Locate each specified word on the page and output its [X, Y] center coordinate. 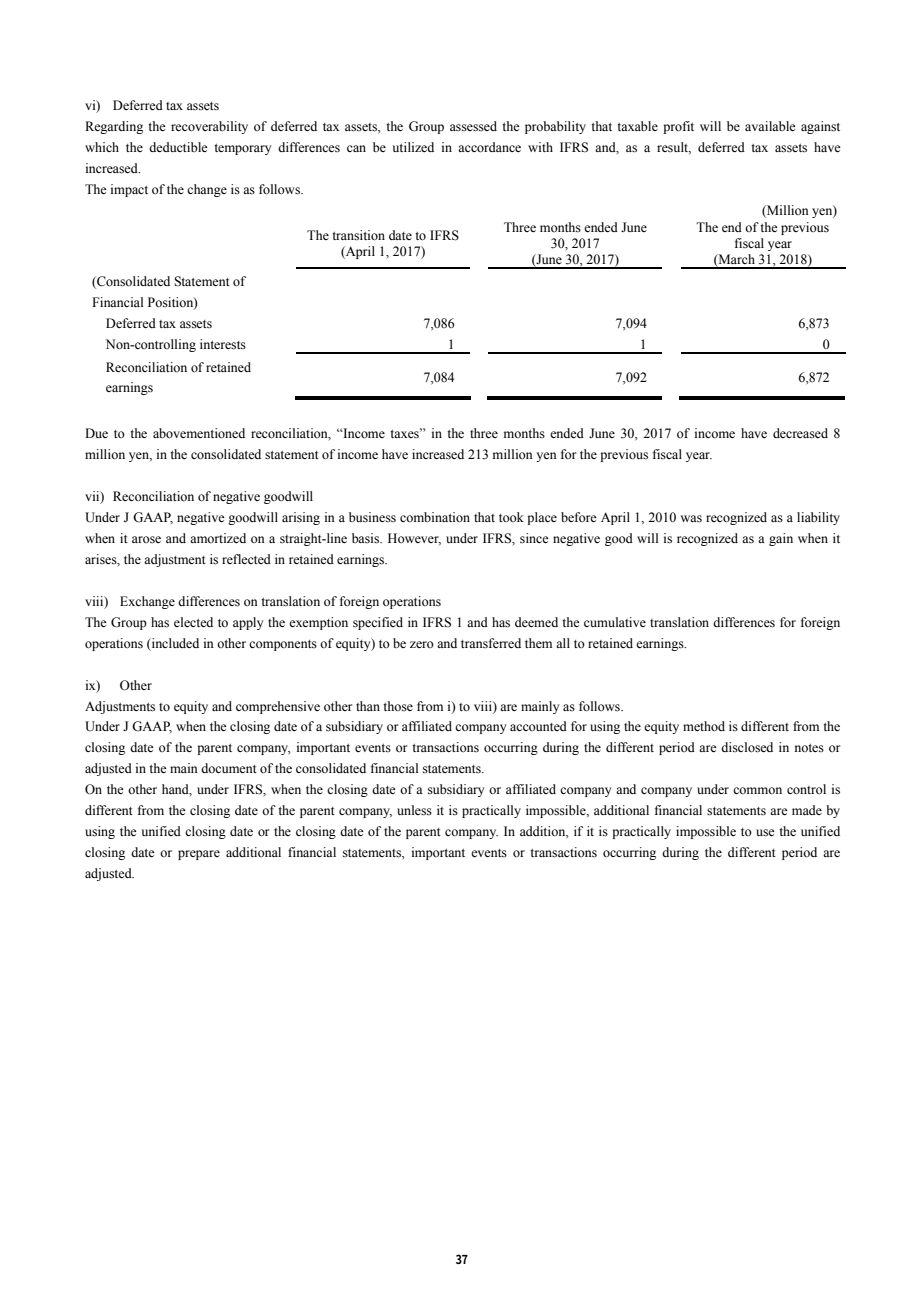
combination [435, 517]
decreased [800, 433]
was [691, 519]
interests [223, 344]
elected [193, 622]
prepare [199, 855]
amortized [218, 538]
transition [358, 235]
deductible [178, 147]
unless [414, 810]
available [770, 126]
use [765, 833]
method [704, 726]
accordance [489, 147]
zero [422, 644]
